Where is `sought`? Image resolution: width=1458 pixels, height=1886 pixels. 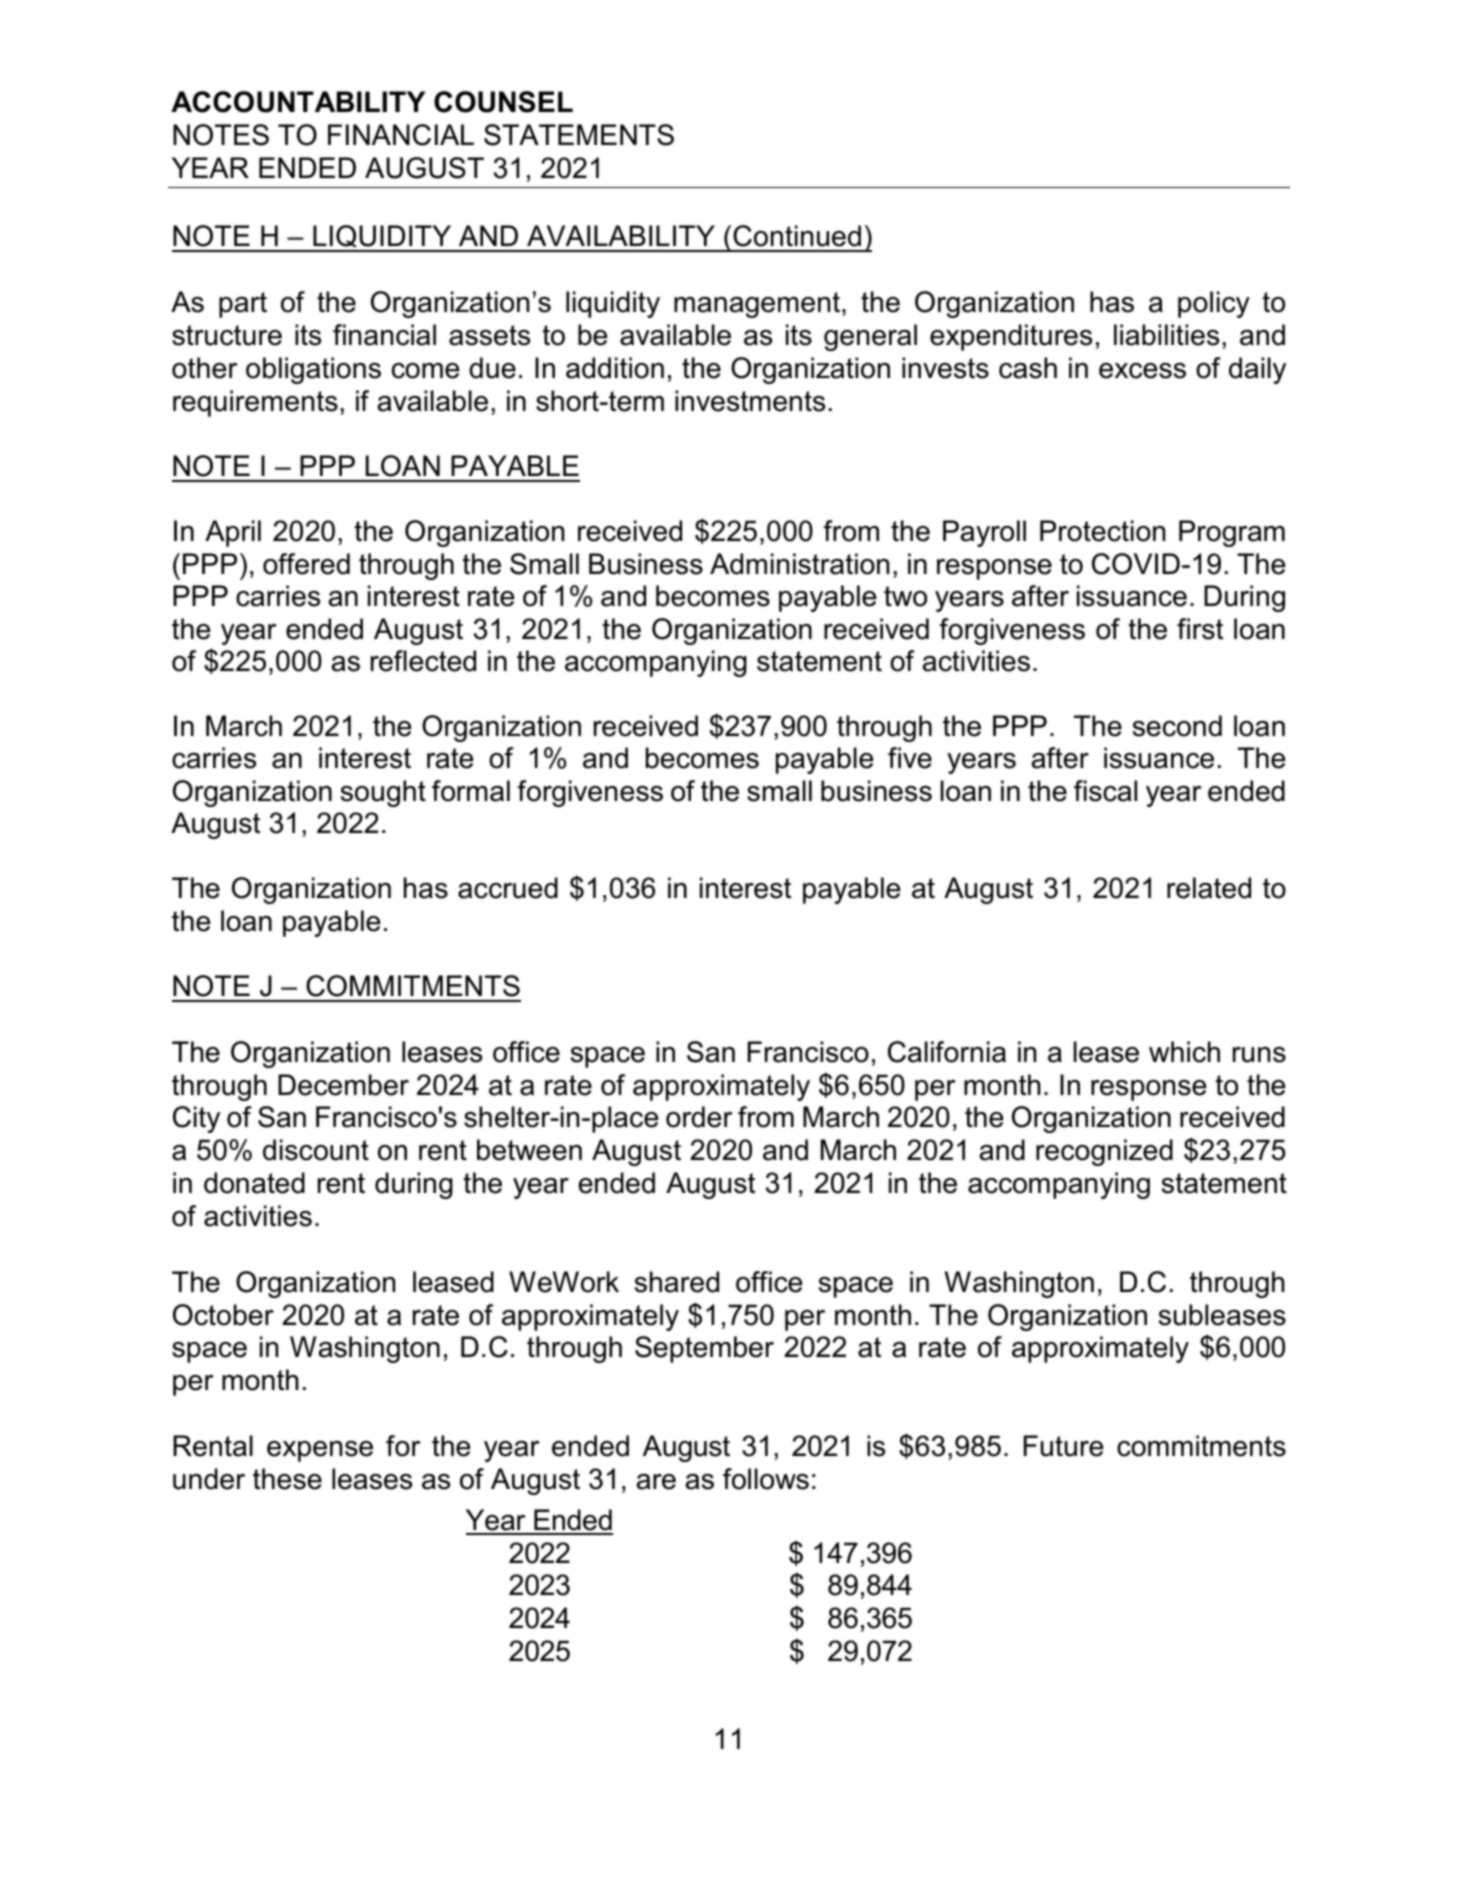
sought is located at coordinates (383, 793).
